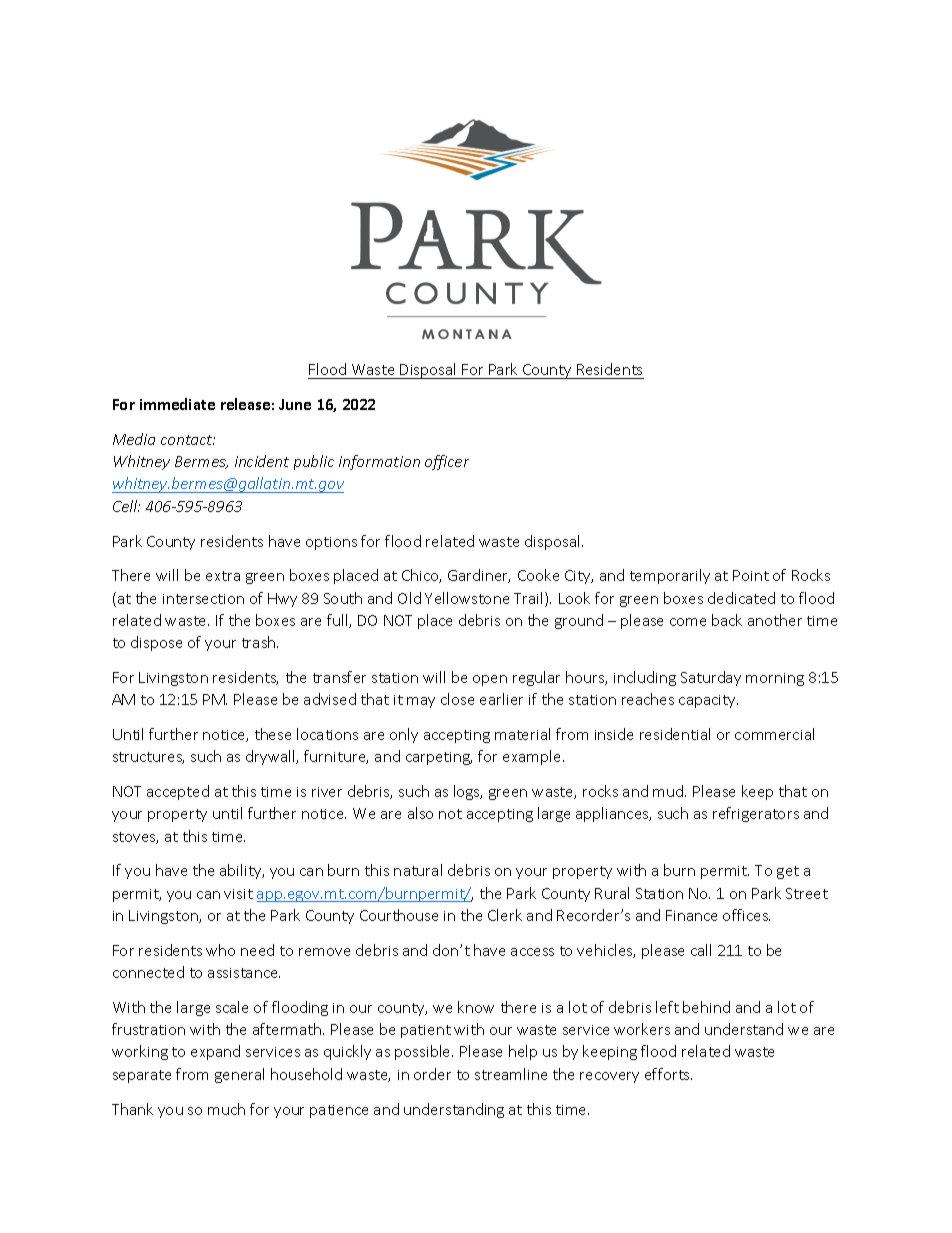 The height and width of the screenshot is (1233, 952). What do you see at coordinates (511, 1074) in the screenshot?
I see `streamline` at bounding box center [511, 1074].
